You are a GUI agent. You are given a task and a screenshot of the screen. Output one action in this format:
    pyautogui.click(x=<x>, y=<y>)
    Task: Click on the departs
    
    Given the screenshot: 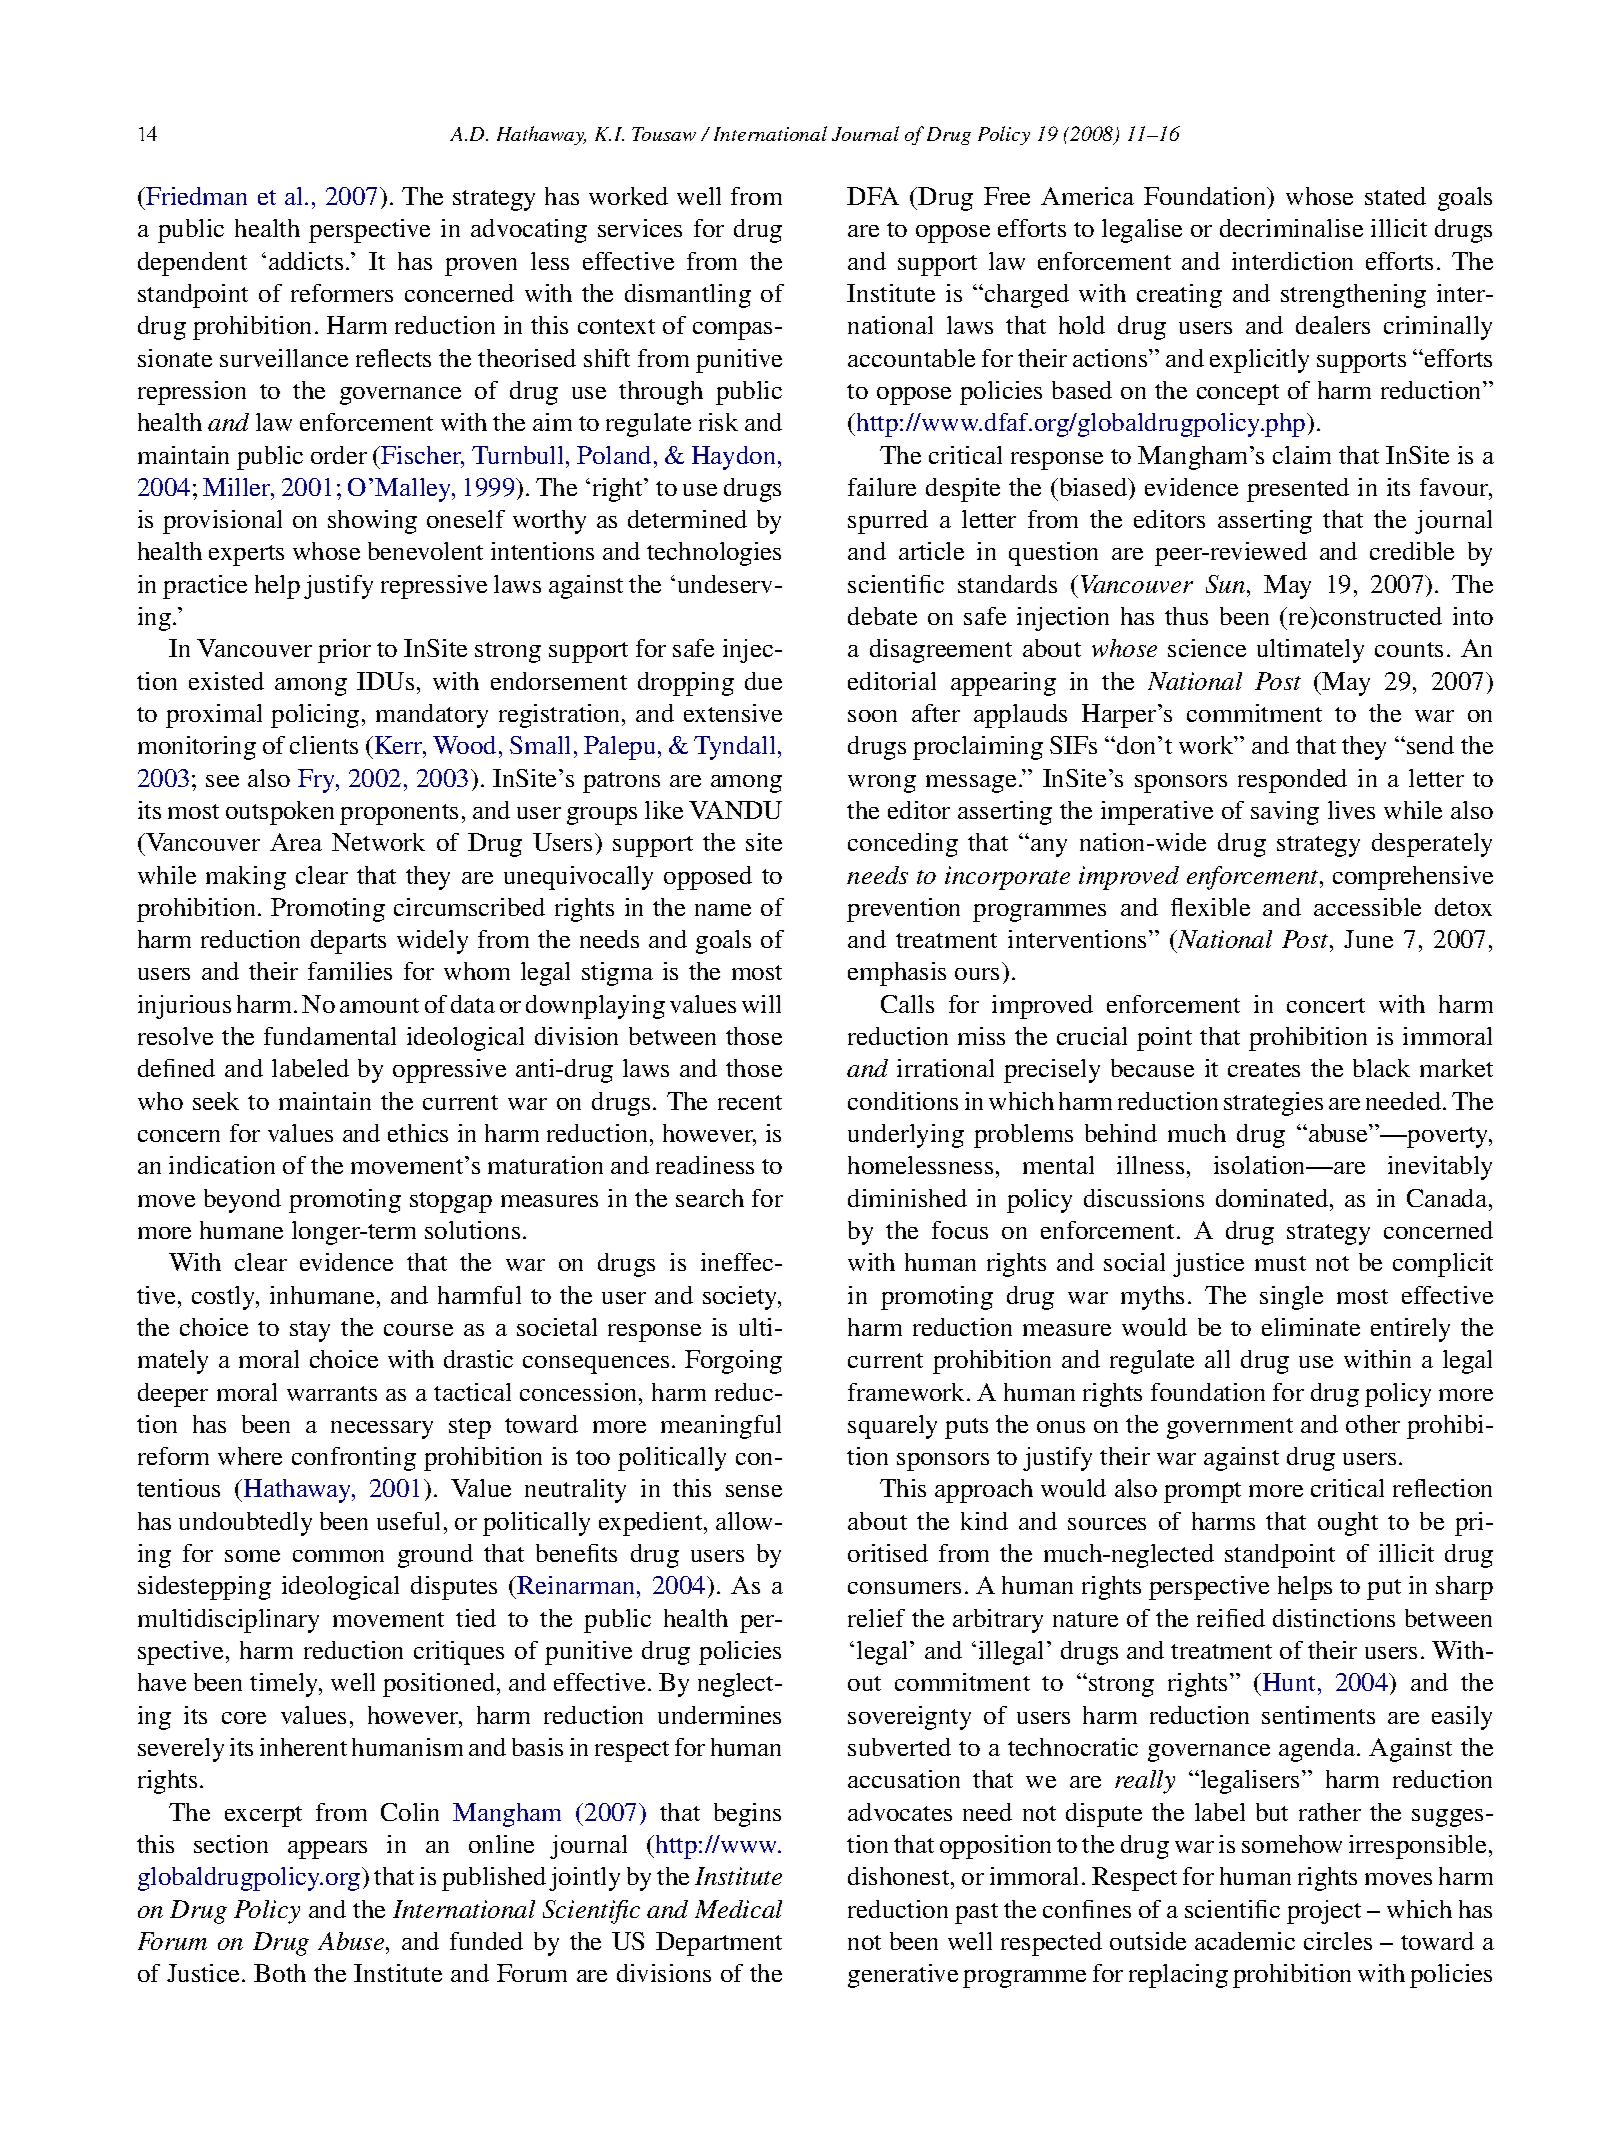 What is the action you would take?
    pyautogui.click(x=348, y=942)
